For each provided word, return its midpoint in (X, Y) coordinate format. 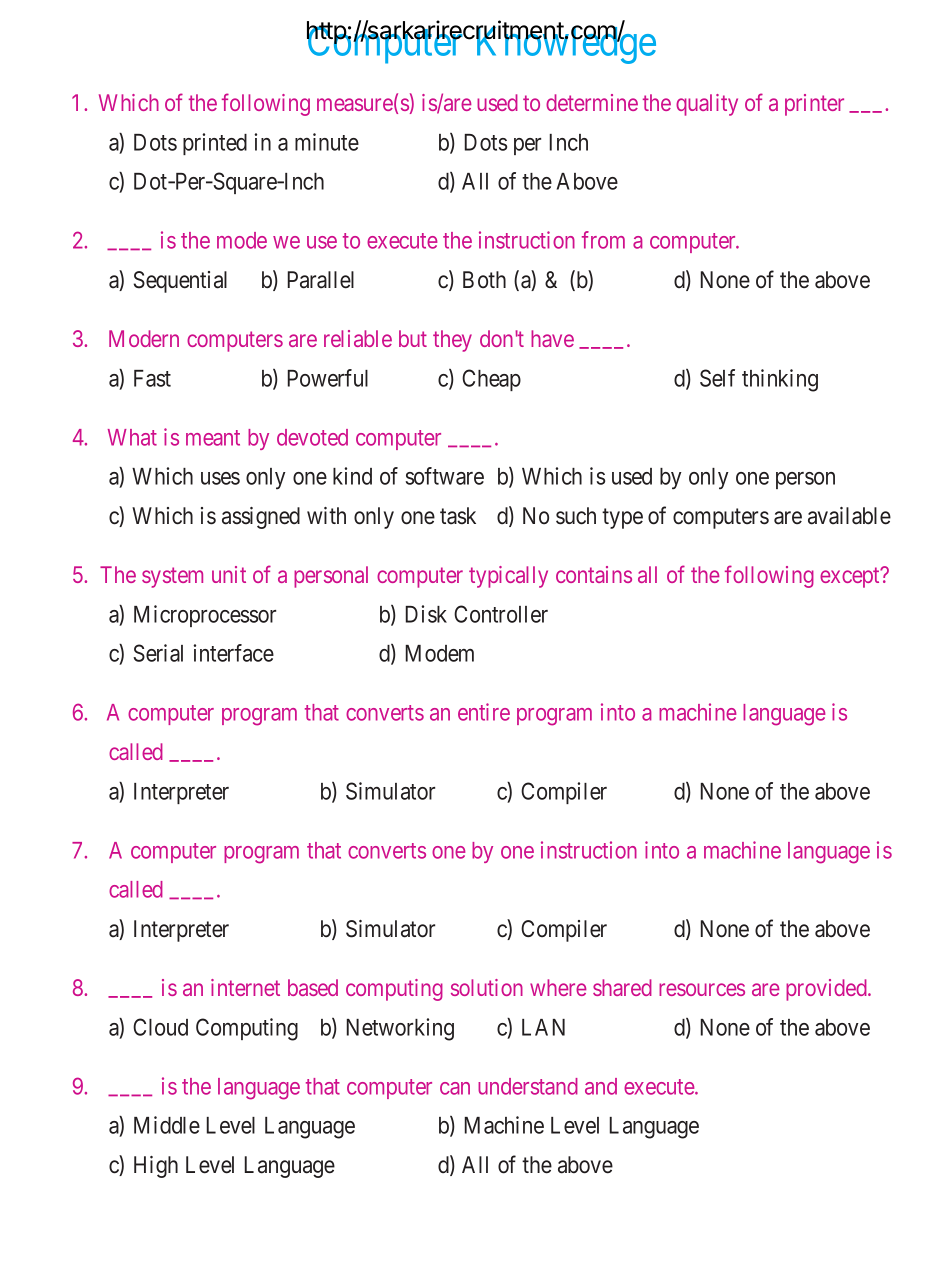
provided (827, 990)
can (455, 1088)
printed (215, 144)
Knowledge (564, 45)
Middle (167, 1125)
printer (814, 105)
